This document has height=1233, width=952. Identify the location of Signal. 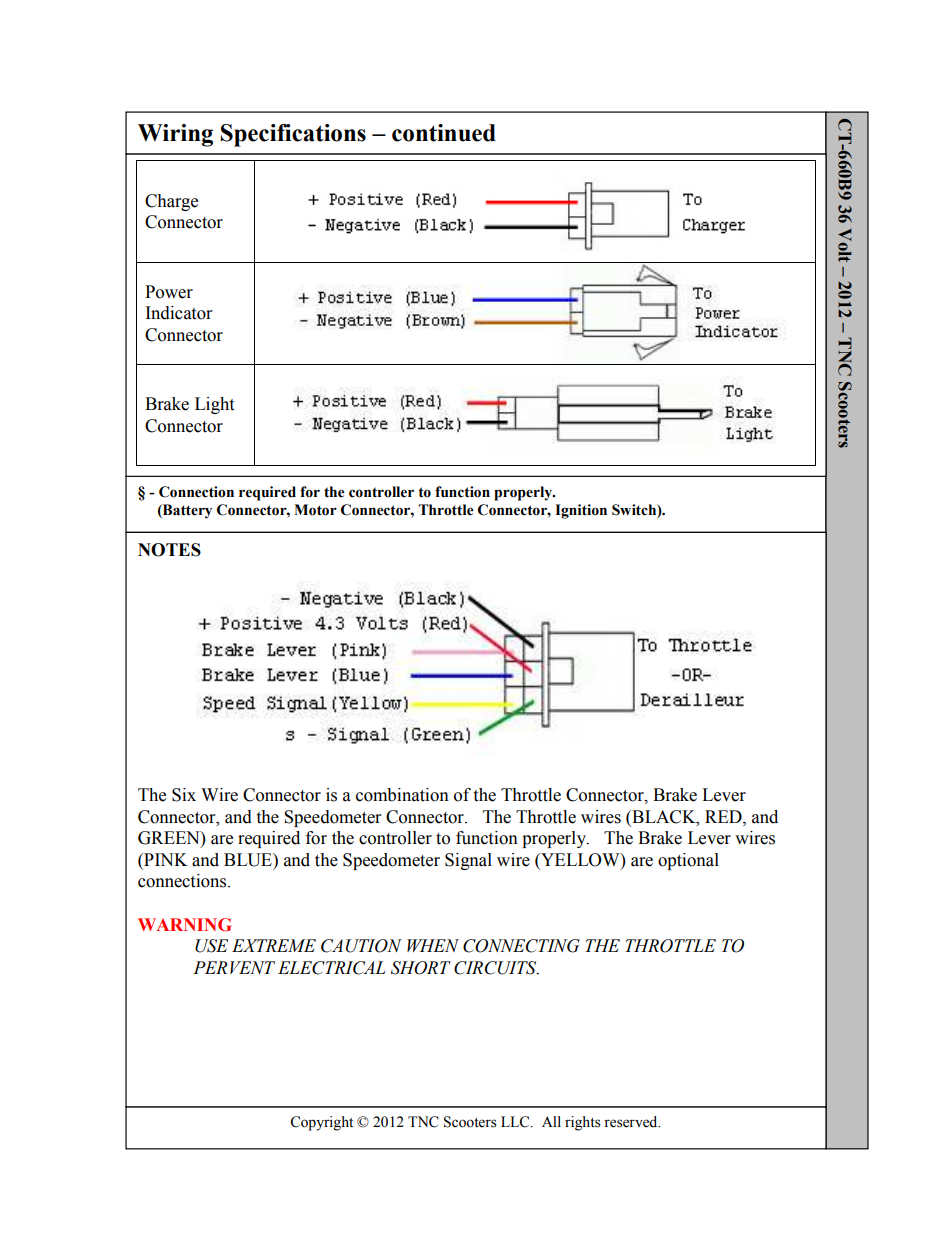
(468, 861).
